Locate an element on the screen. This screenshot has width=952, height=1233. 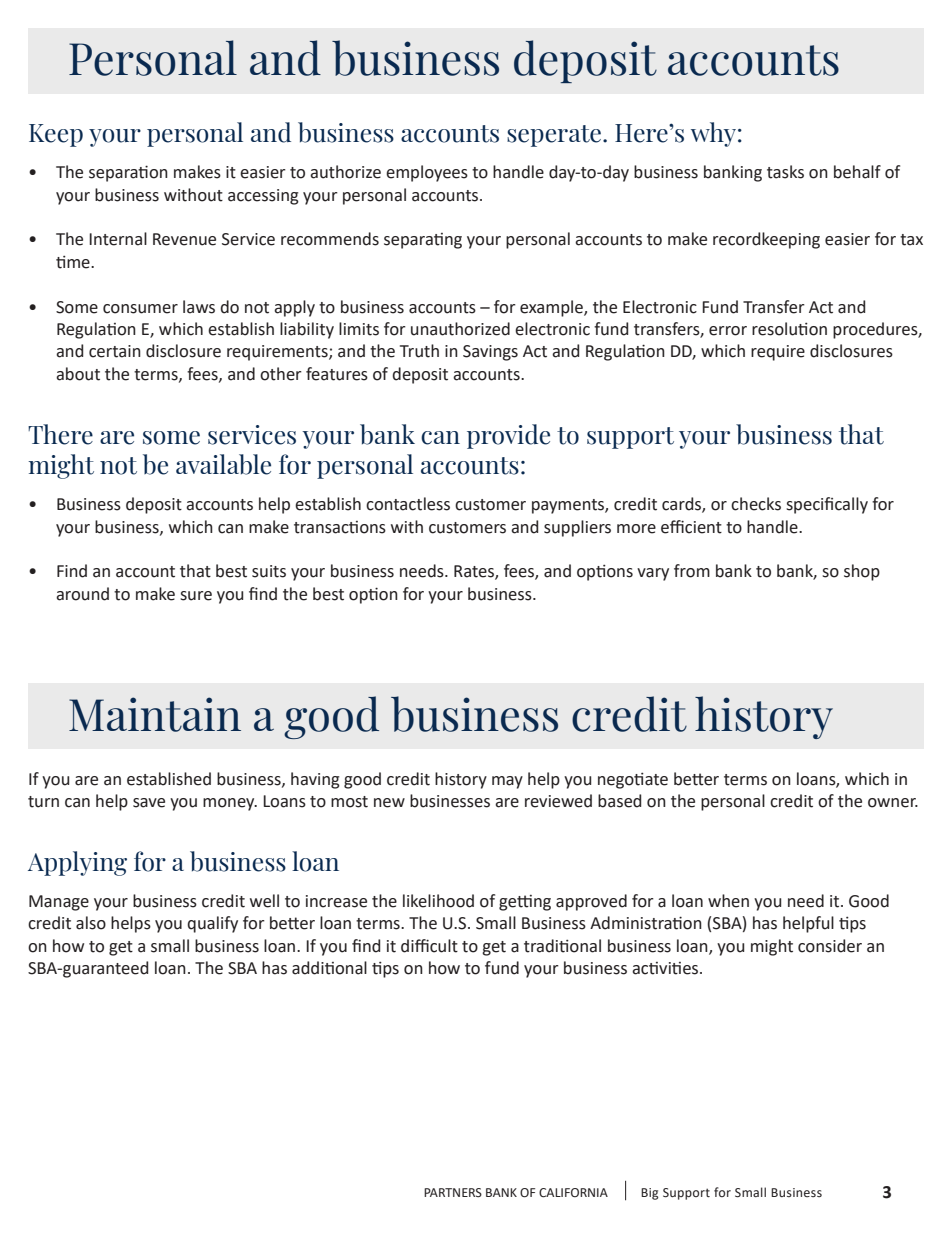
employees is located at coordinates (427, 173).
